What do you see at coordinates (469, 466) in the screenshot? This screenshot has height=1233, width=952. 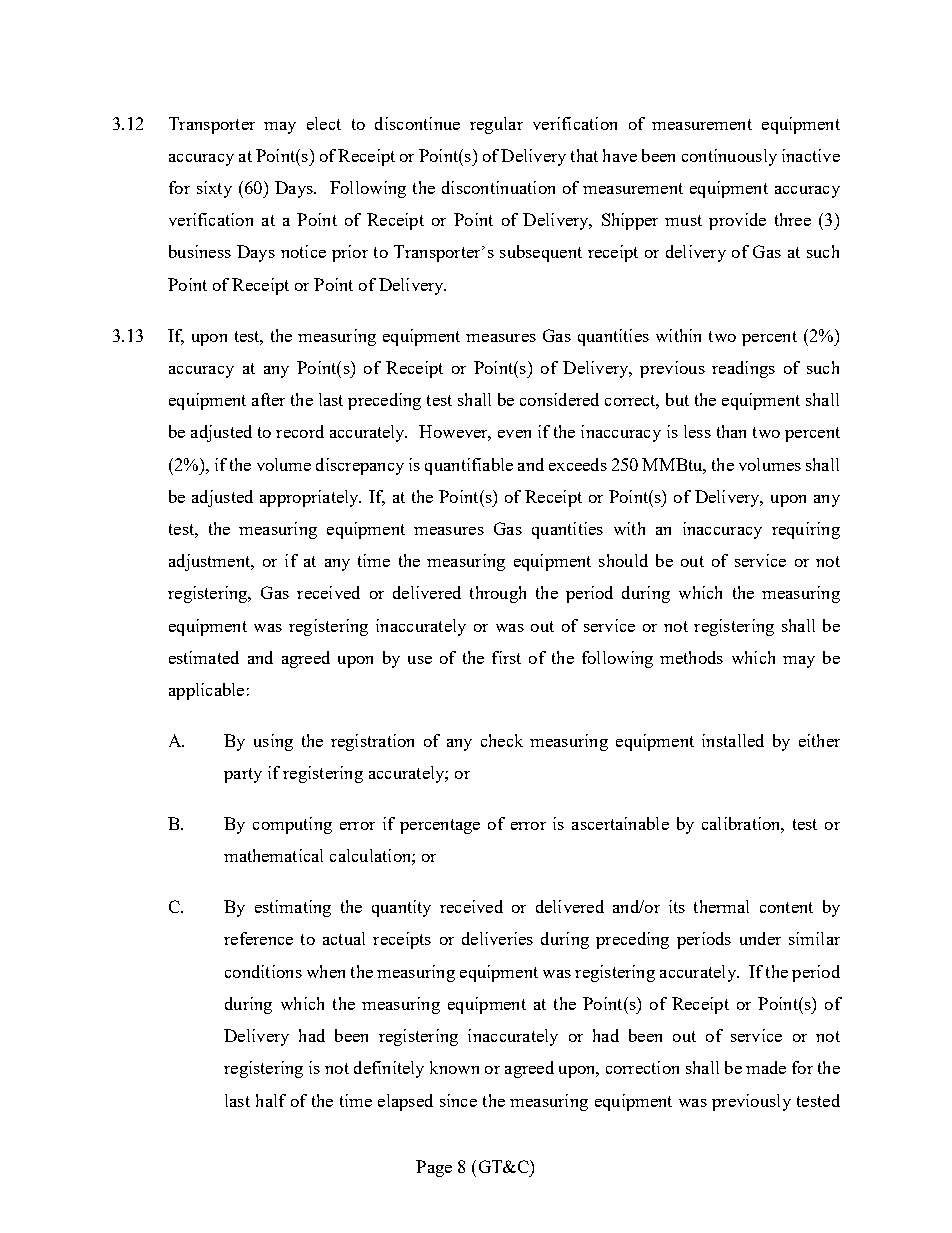 I see `quantifiable` at bounding box center [469, 466].
